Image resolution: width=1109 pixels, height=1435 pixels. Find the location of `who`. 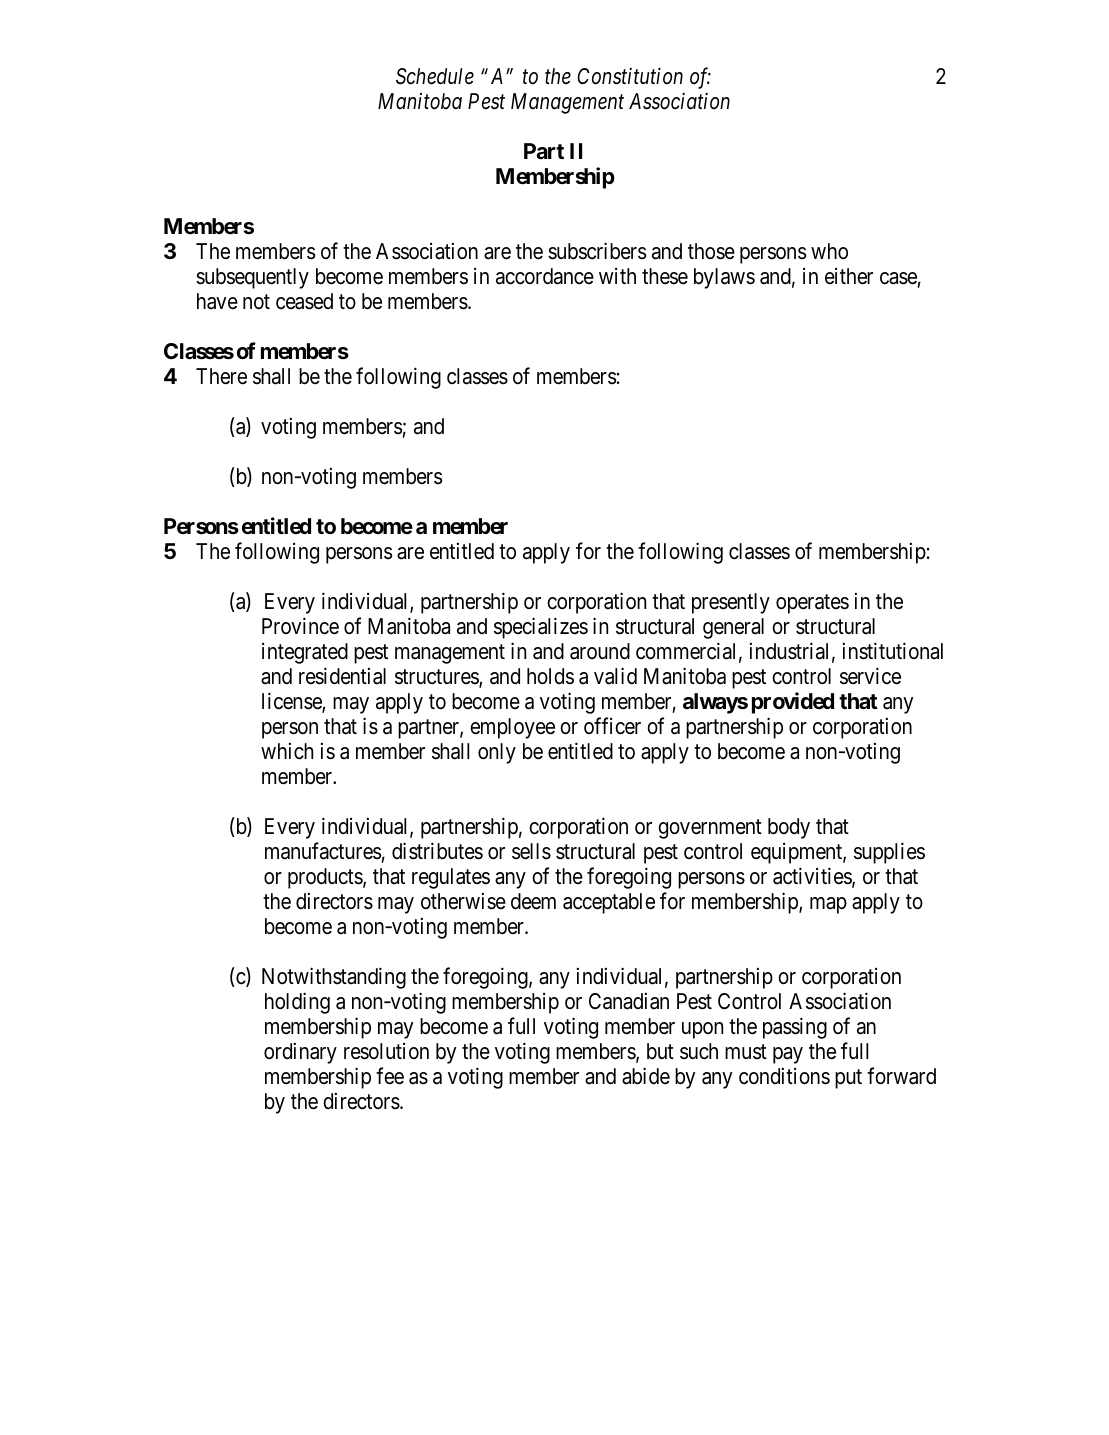

who is located at coordinates (829, 251).
